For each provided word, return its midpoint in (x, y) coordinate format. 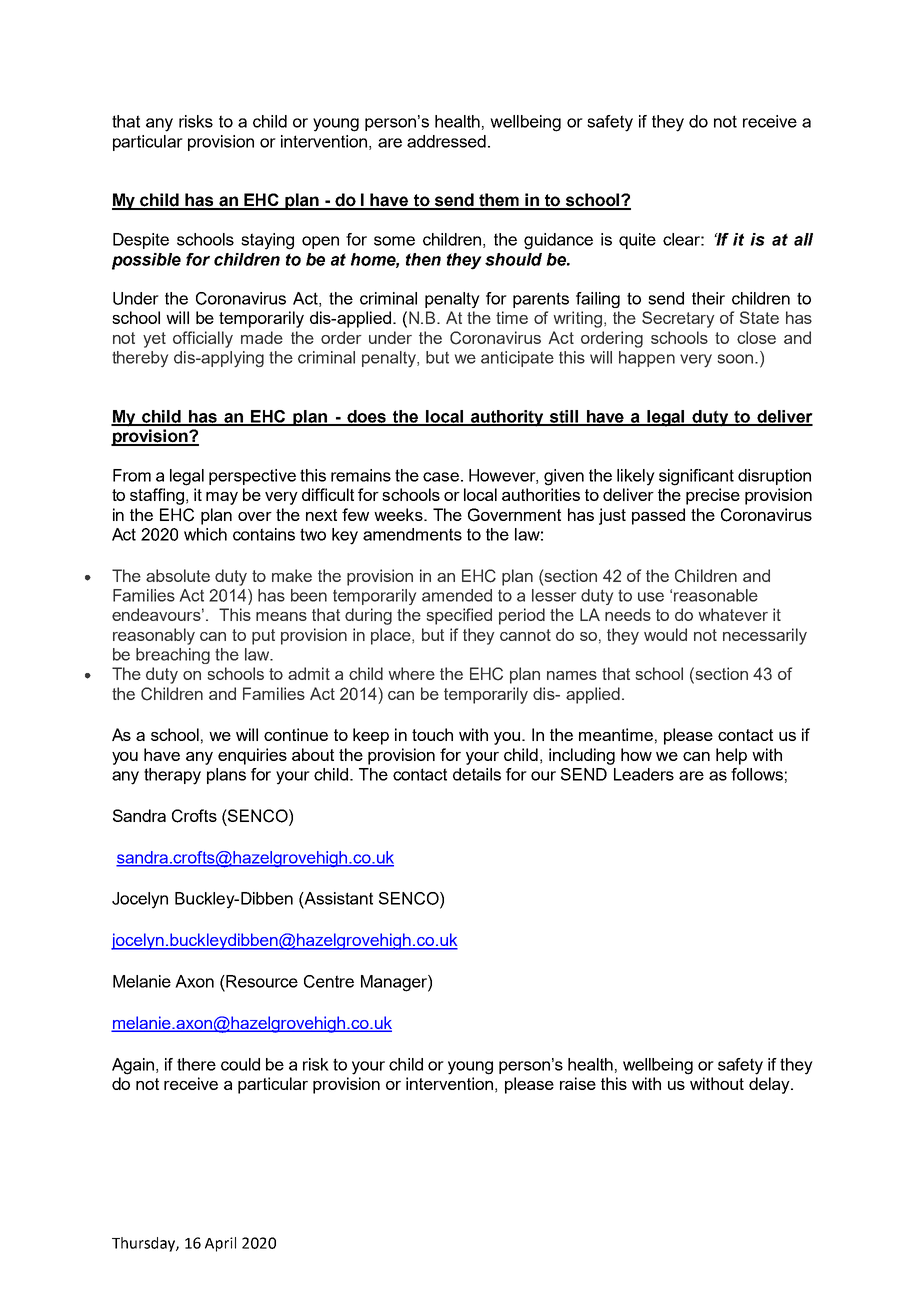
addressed (446, 141)
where (411, 673)
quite (637, 241)
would (665, 634)
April (220, 1244)
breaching (173, 656)
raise (578, 1083)
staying (267, 241)
